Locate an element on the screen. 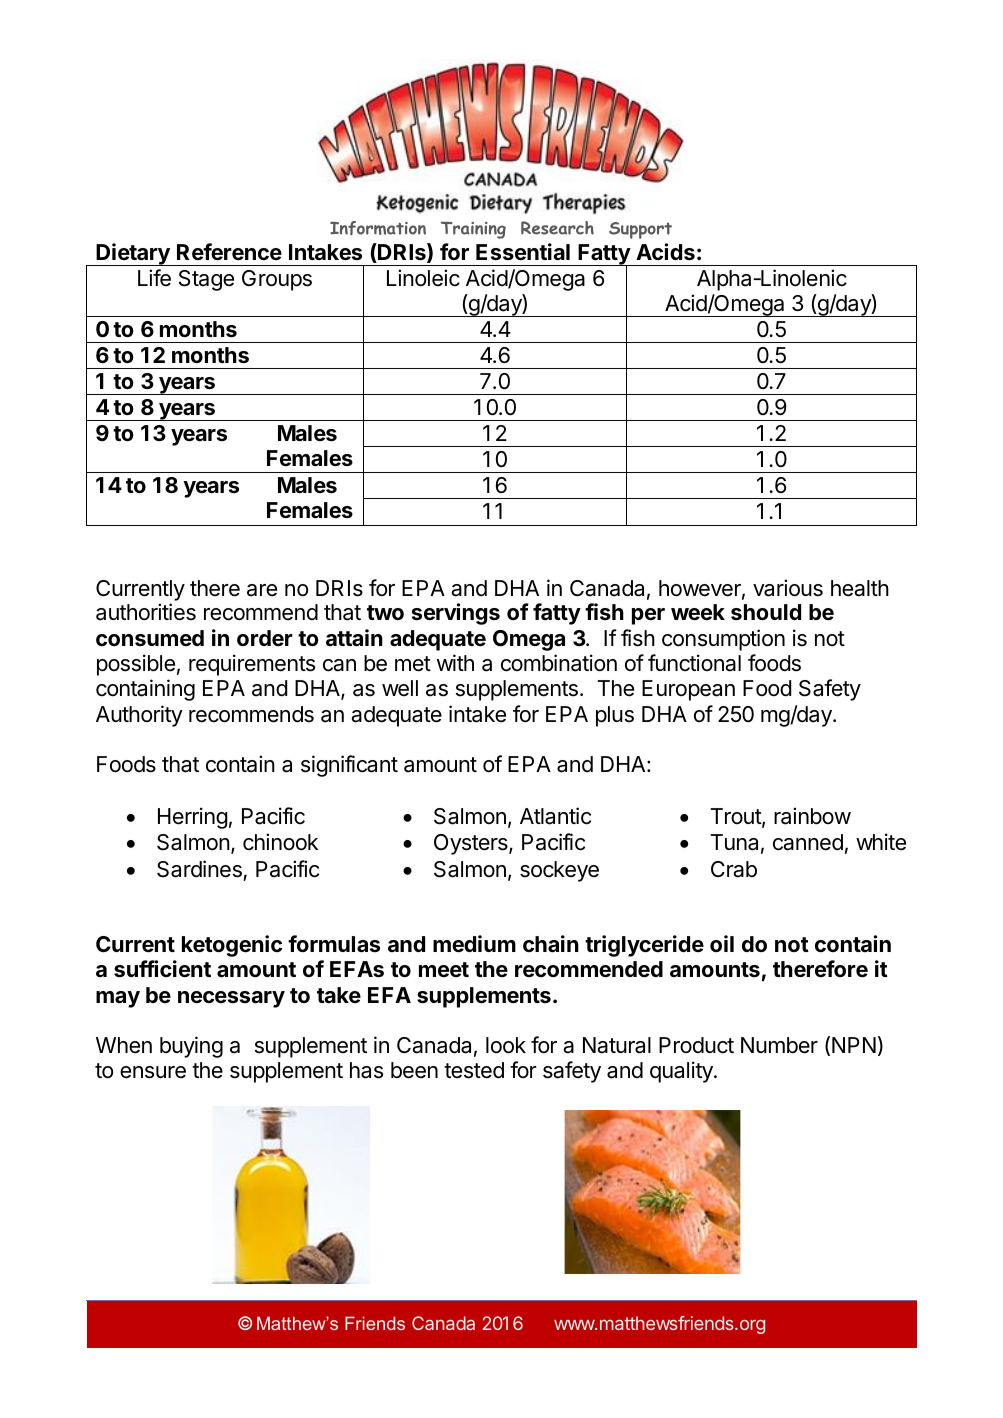 This screenshot has width=1003, height=1418. requirements is located at coordinates (252, 665).
